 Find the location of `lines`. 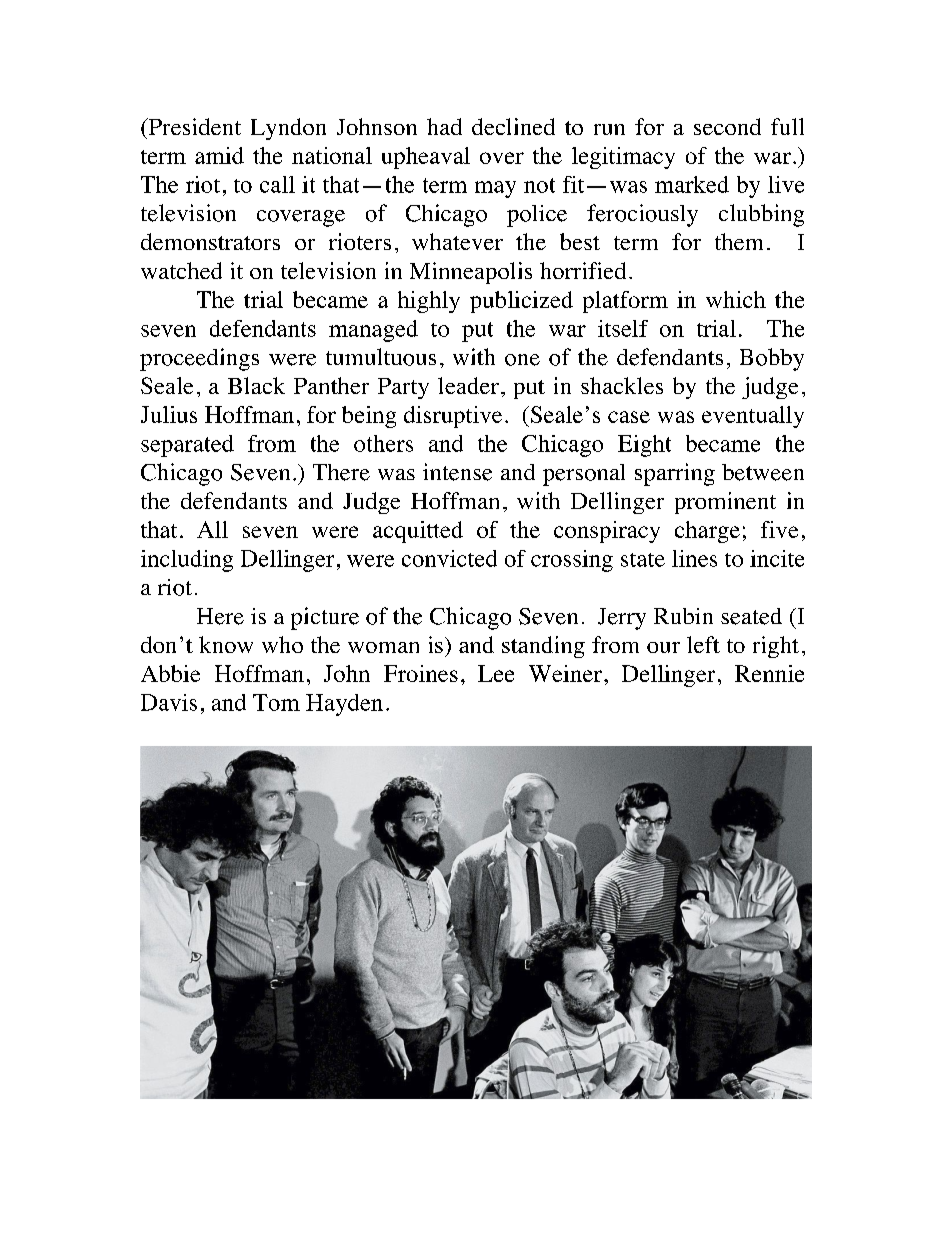

lines is located at coordinates (694, 558).
